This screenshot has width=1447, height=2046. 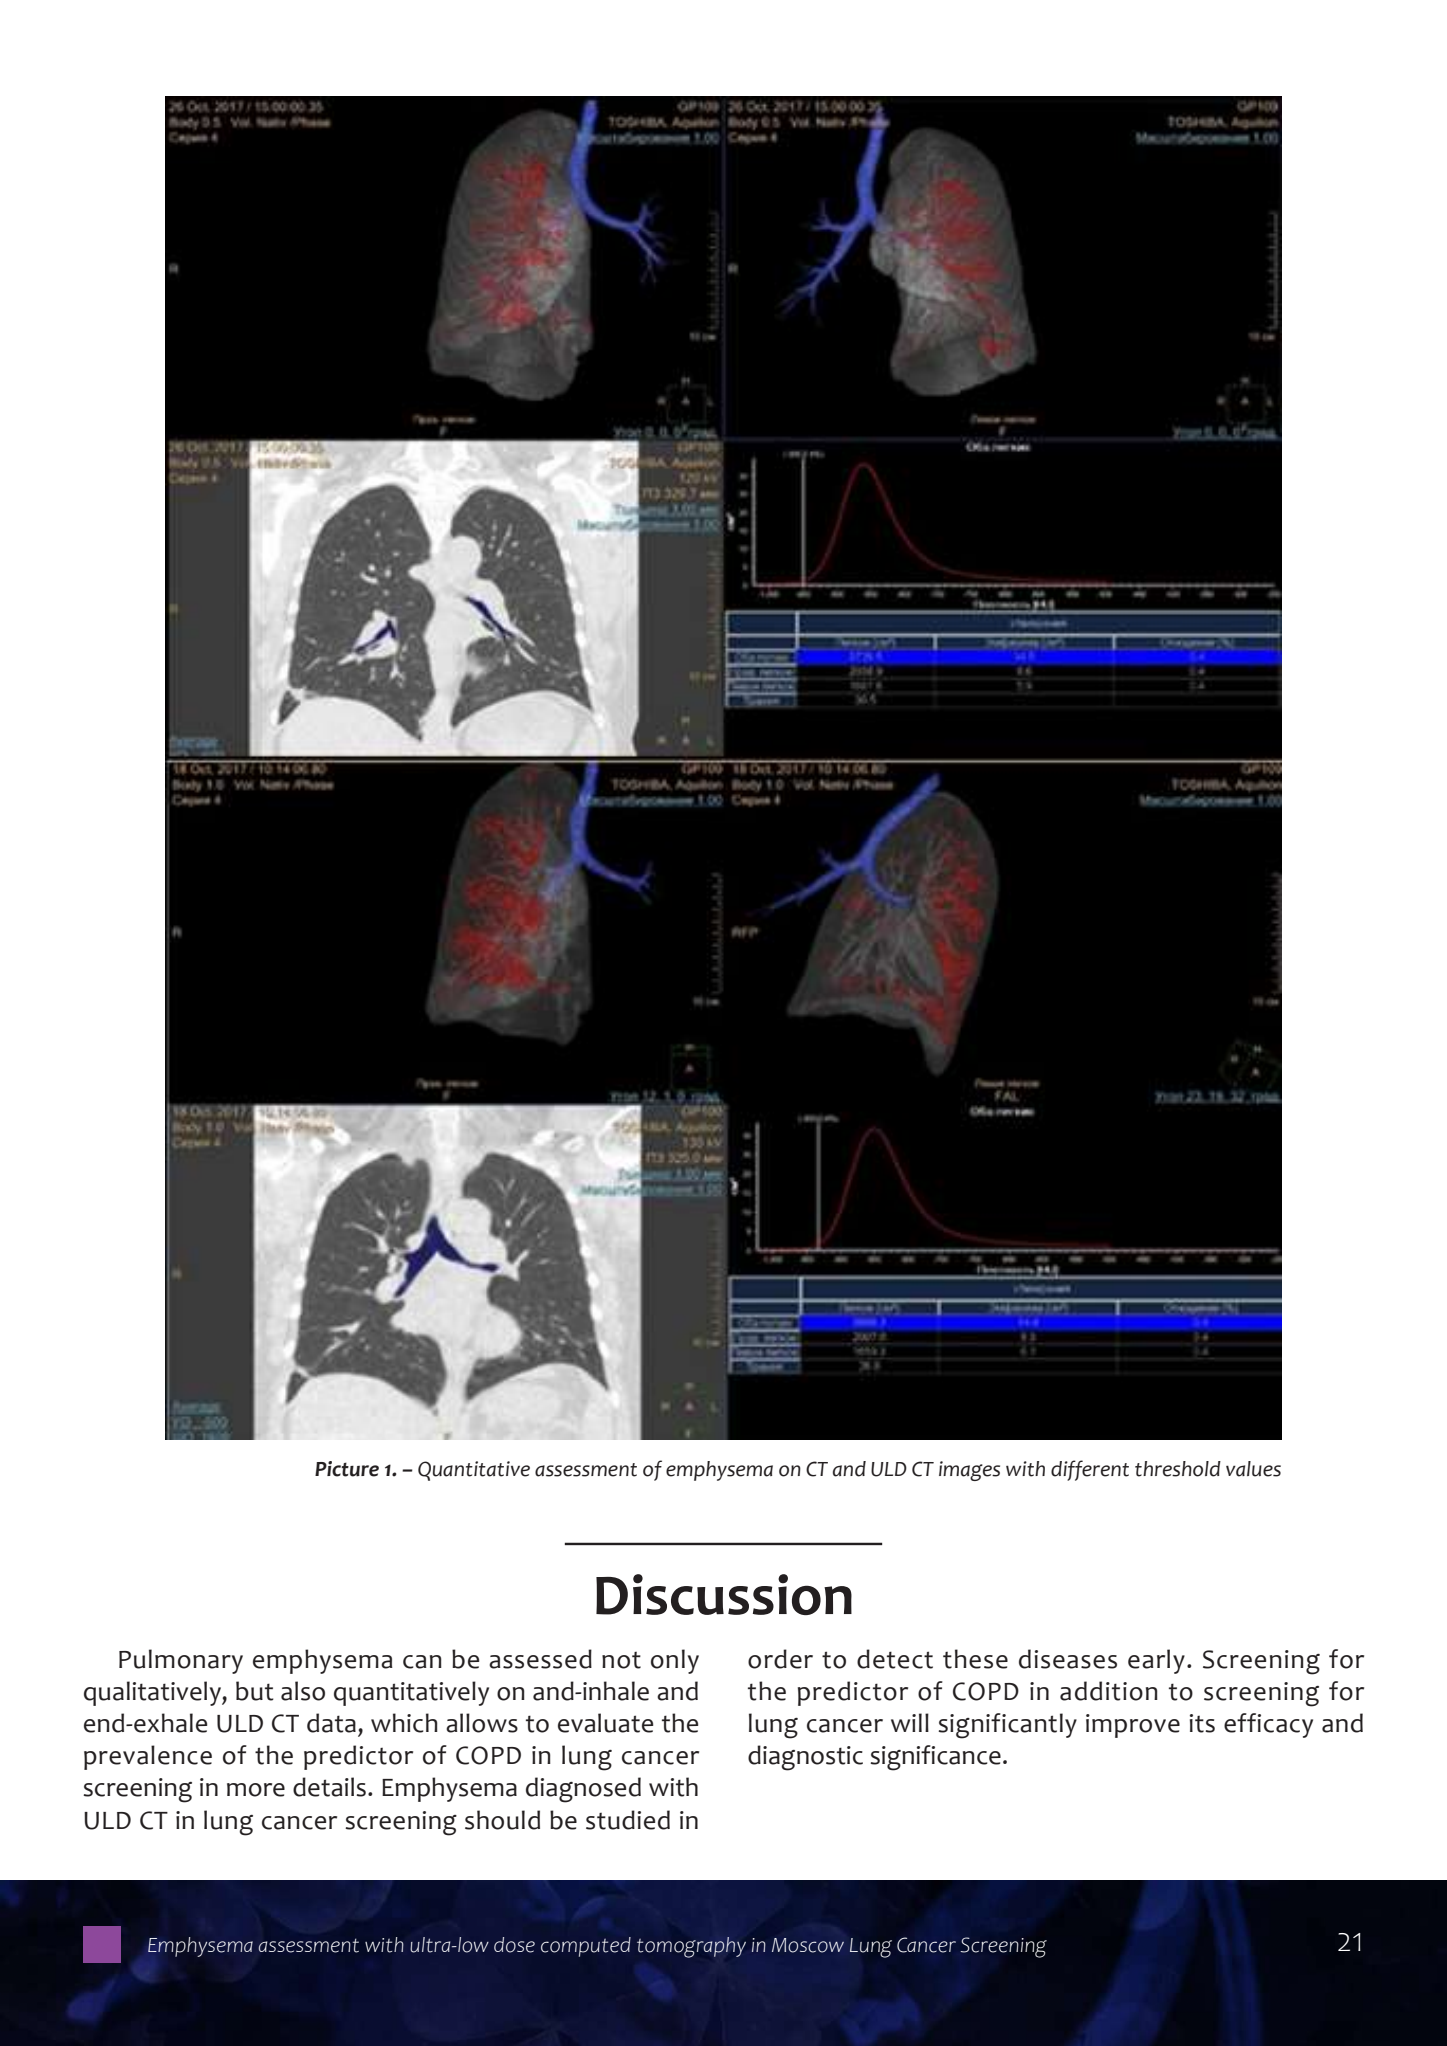 I want to click on different, so click(x=1090, y=1470).
